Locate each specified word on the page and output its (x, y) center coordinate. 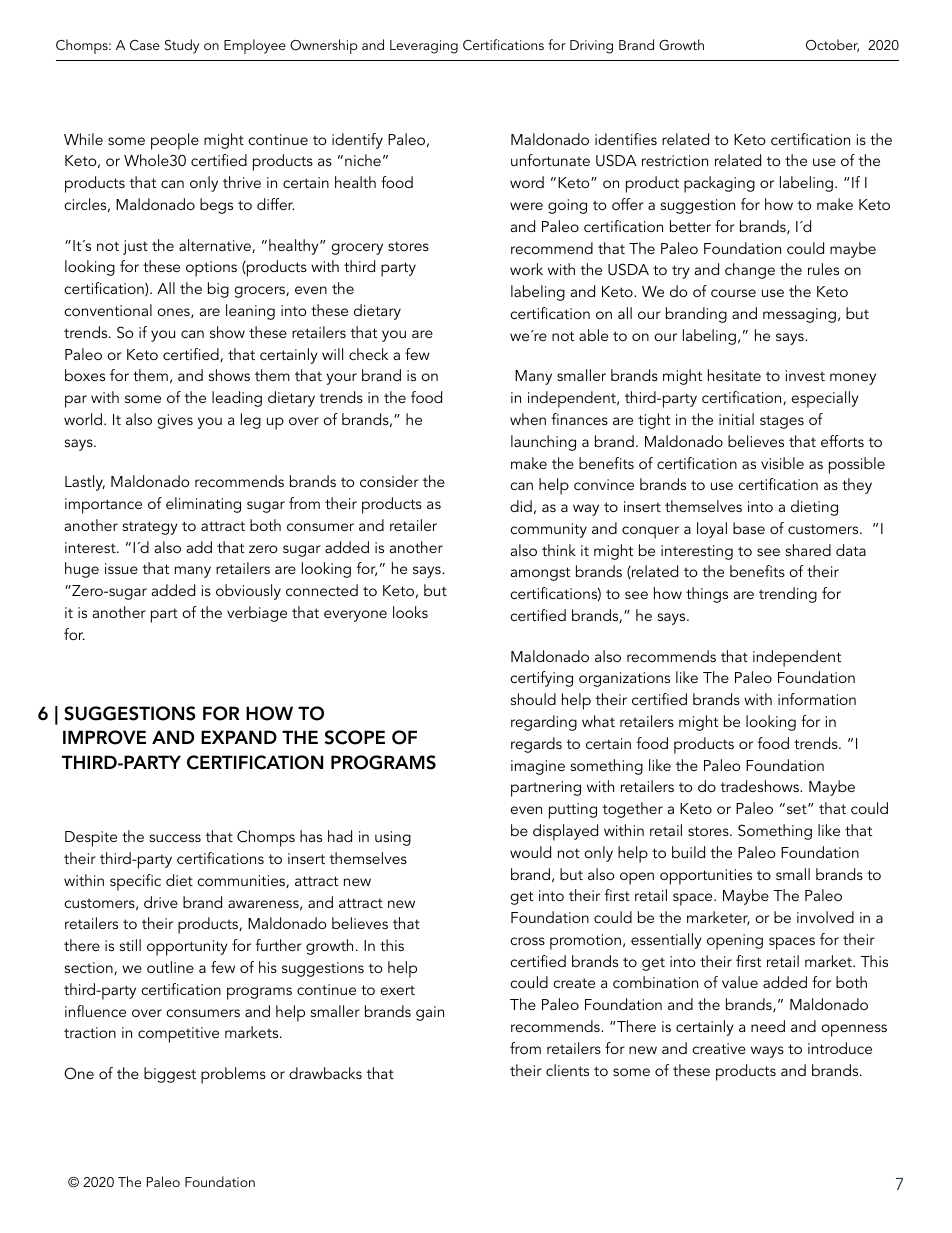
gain (430, 1013)
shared (808, 550)
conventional (108, 310)
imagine (538, 767)
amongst (540, 574)
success (175, 838)
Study (182, 46)
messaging (799, 315)
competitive (178, 1035)
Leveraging (424, 47)
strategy (150, 528)
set (796, 808)
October (832, 45)
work (526, 269)
